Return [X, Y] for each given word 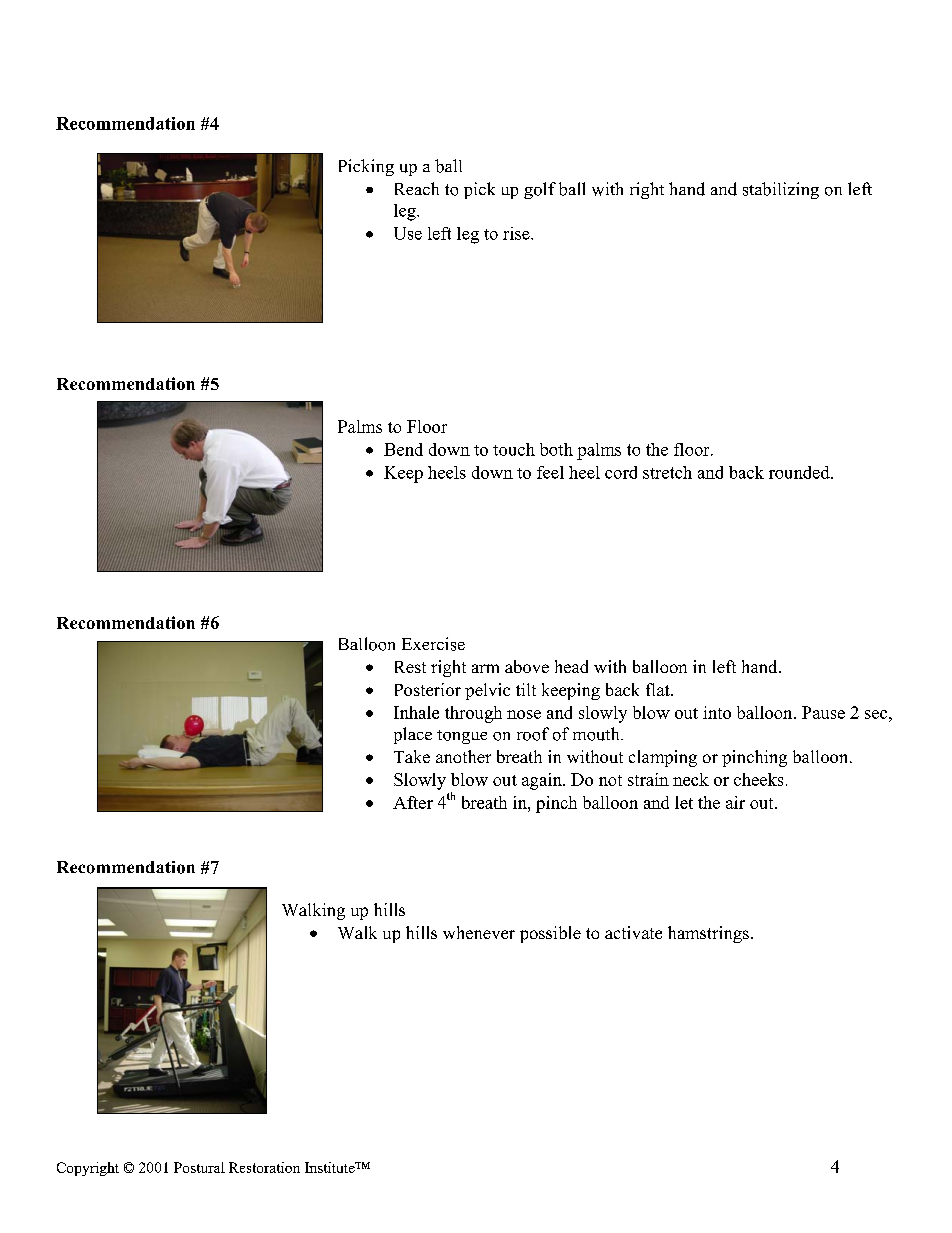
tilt [526, 689]
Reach [417, 188]
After [413, 802]
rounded [800, 472]
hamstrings [708, 934]
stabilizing [781, 190]
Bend [403, 449]
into [717, 712]
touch [514, 449]
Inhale [416, 712]
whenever [479, 932]
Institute [331, 1167]
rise [517, 233]
